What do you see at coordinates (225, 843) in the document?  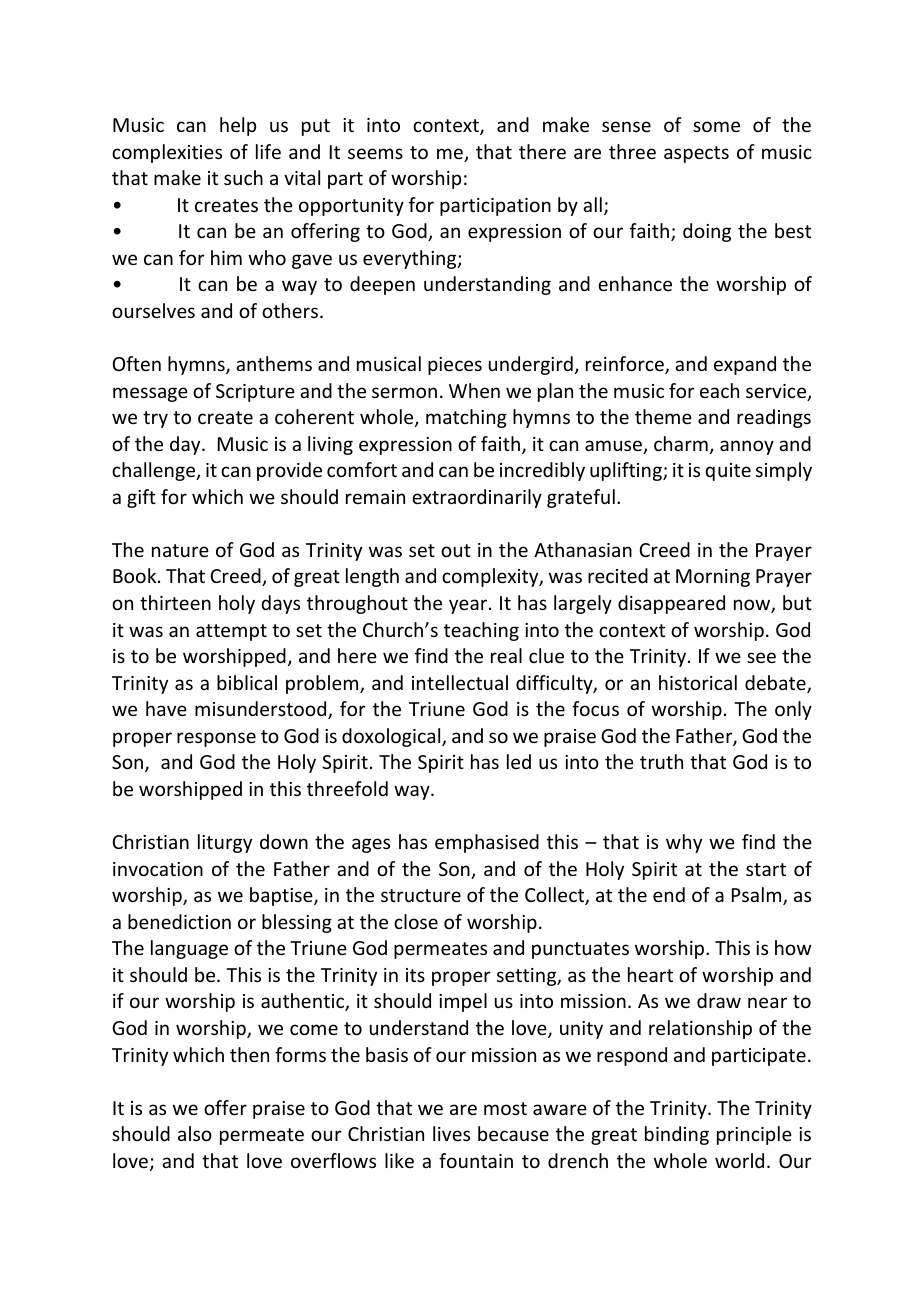 I see `liturgy` at bounding box center [225, 843].
